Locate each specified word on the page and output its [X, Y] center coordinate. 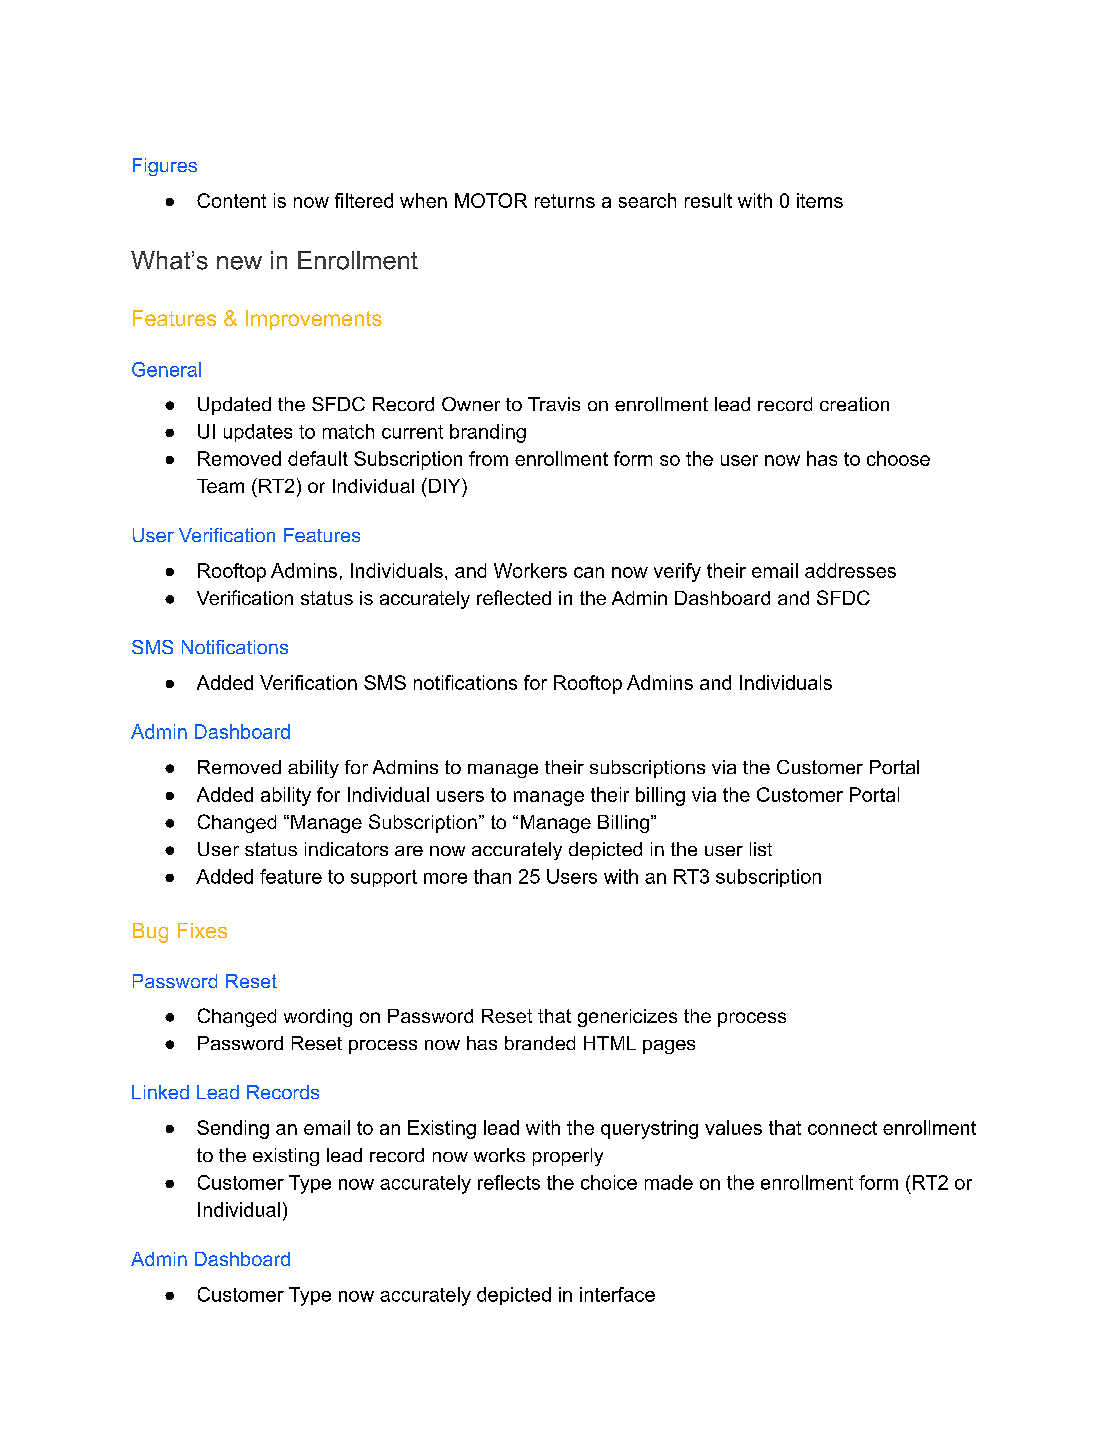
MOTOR [491, 200]
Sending [233, 1129]
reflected [514, 597]
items [820, 200]
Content [231, 200]
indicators [346, 849]
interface [617, 1294]
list [761, 849]
